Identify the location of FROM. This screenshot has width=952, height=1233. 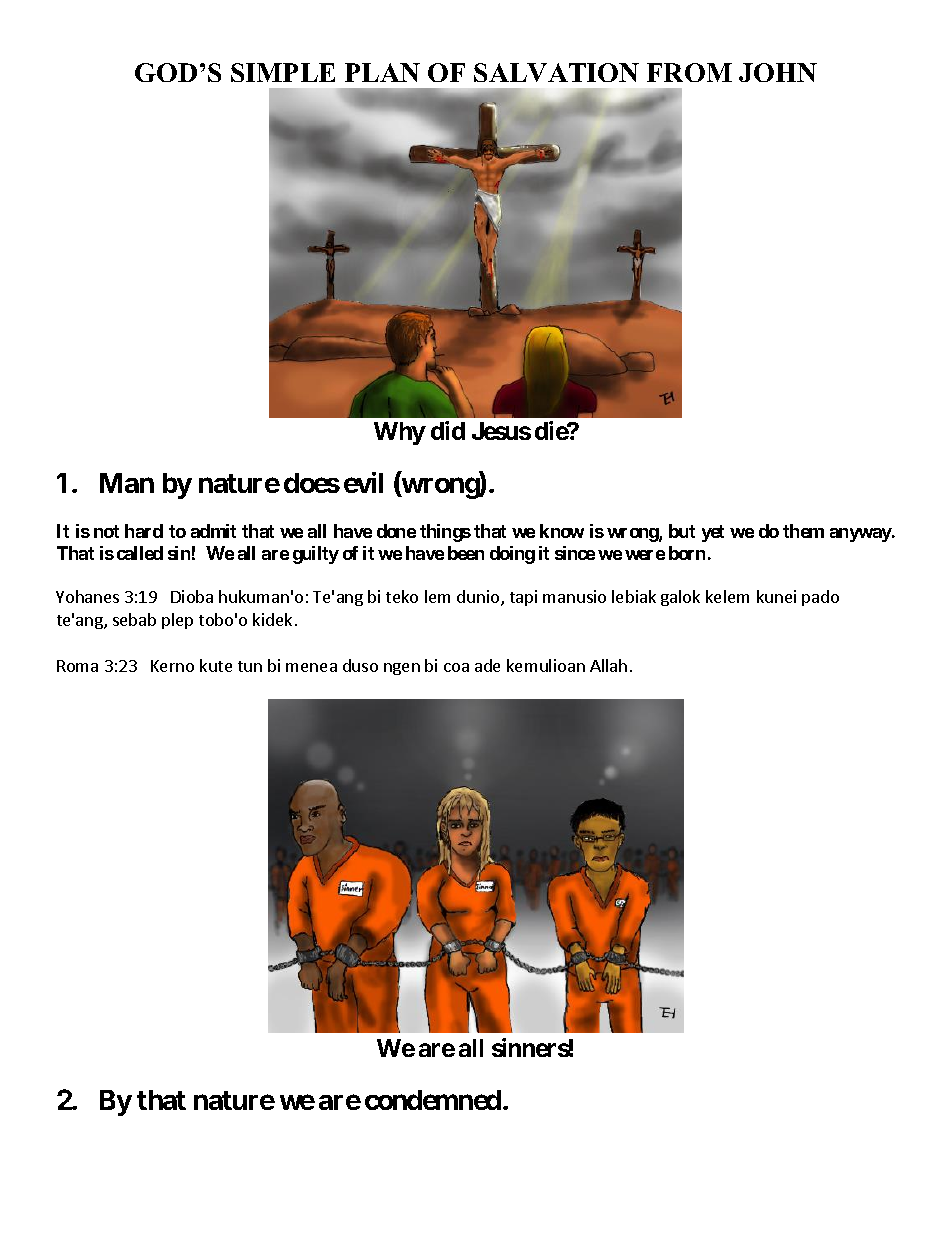
(689, 72).
